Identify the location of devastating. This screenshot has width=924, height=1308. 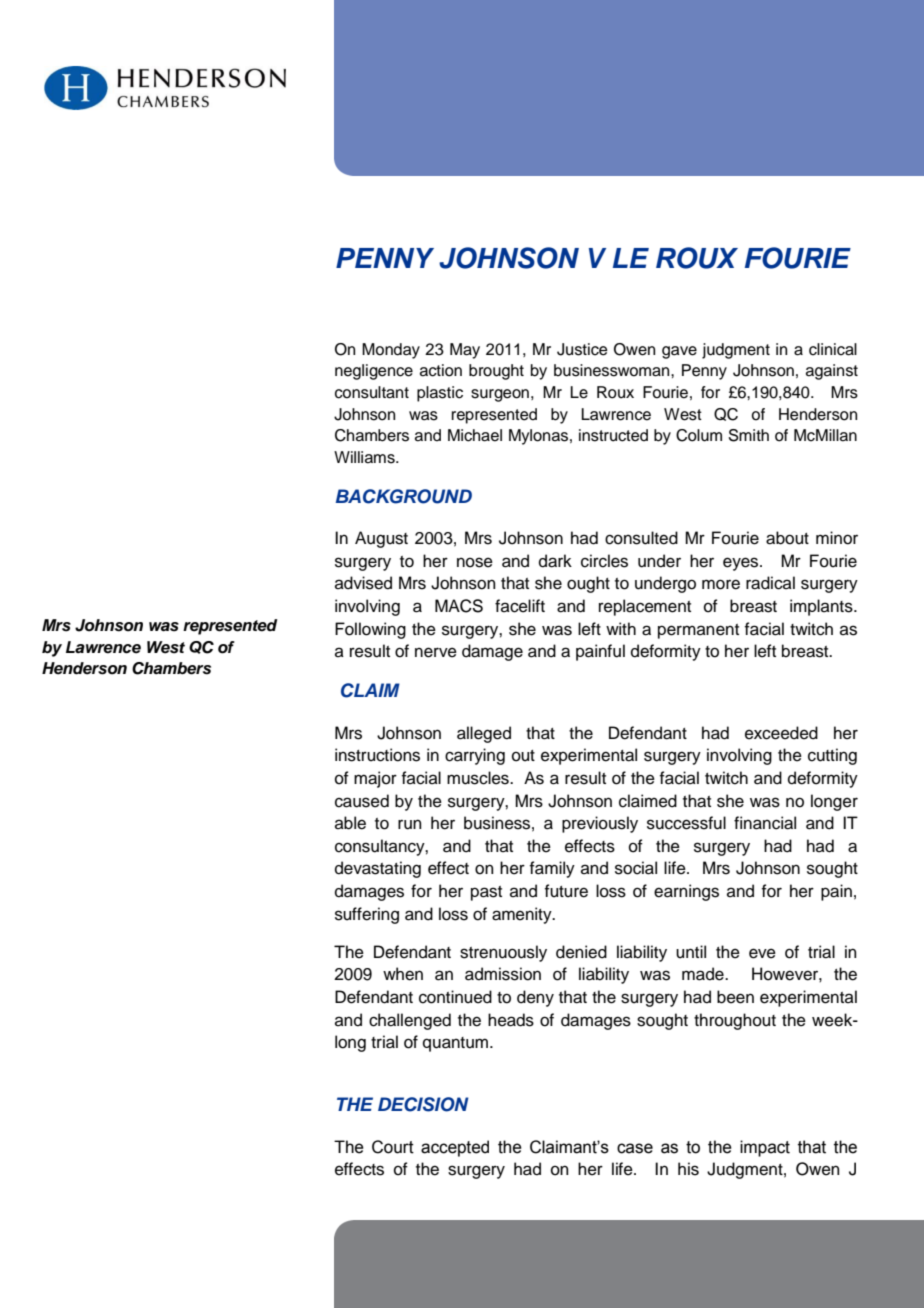
(378, 869).
